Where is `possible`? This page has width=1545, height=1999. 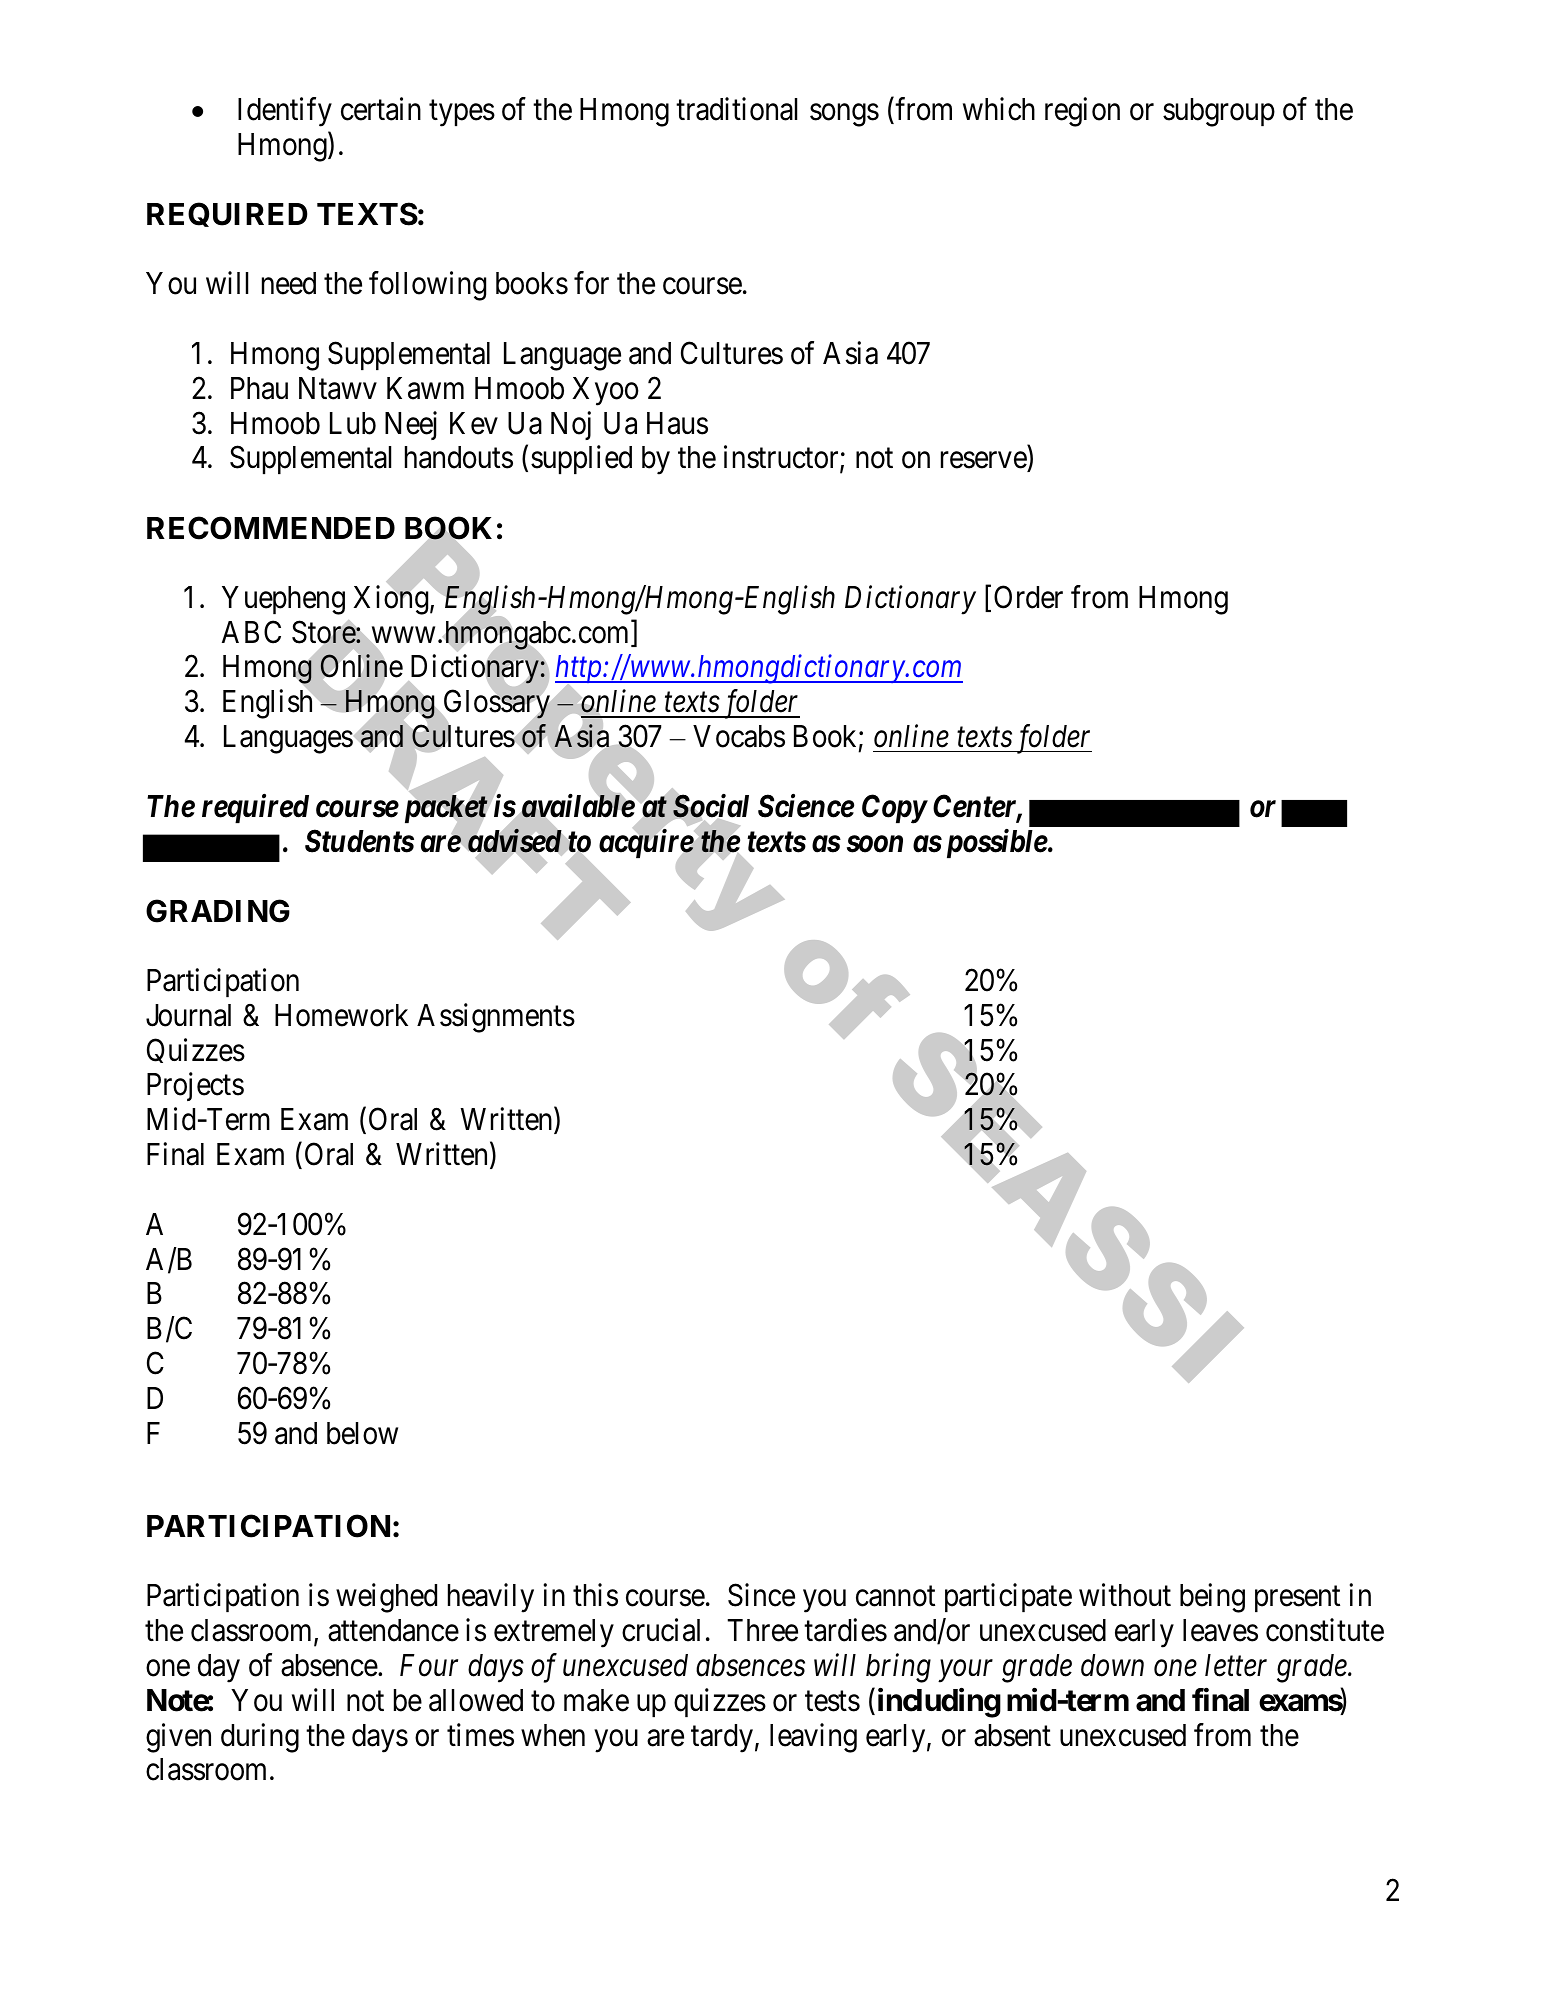 possible is located at coordinates (994, 843).
